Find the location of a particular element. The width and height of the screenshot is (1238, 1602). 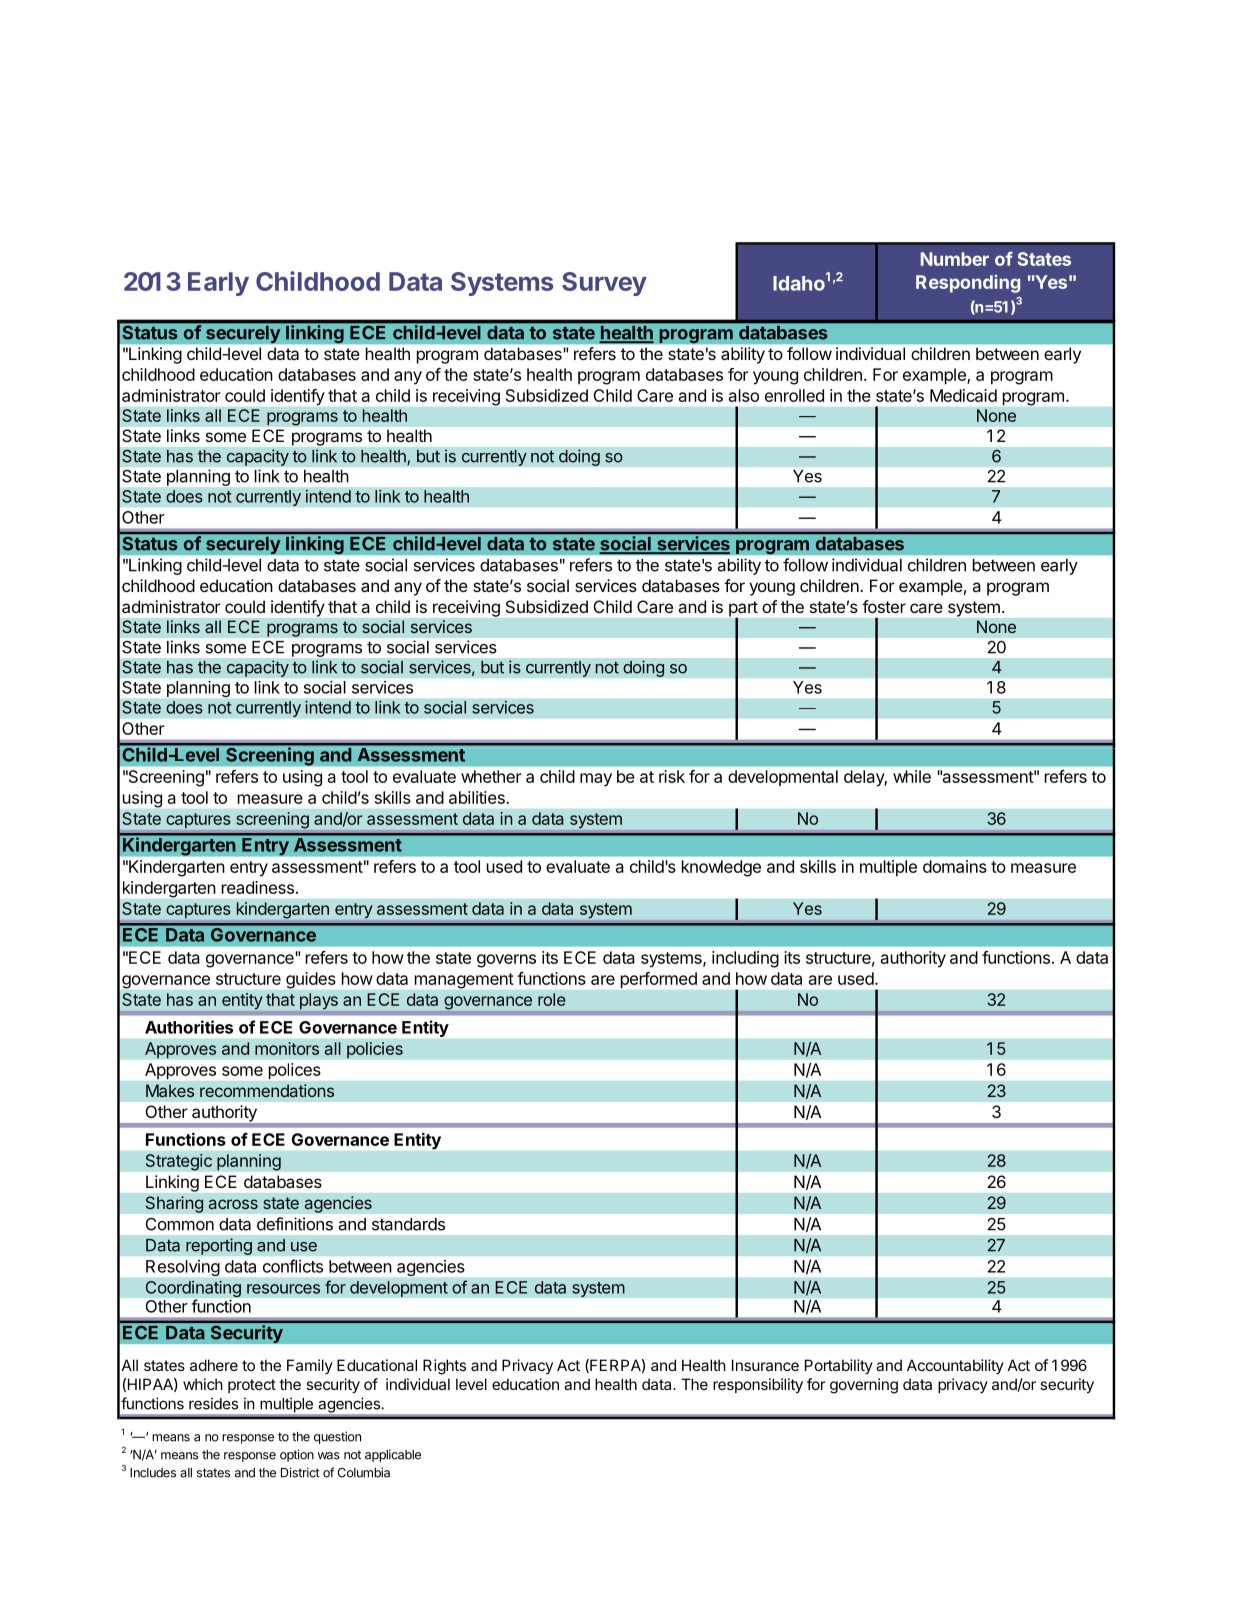

also is located at coordinates (744, 395).
